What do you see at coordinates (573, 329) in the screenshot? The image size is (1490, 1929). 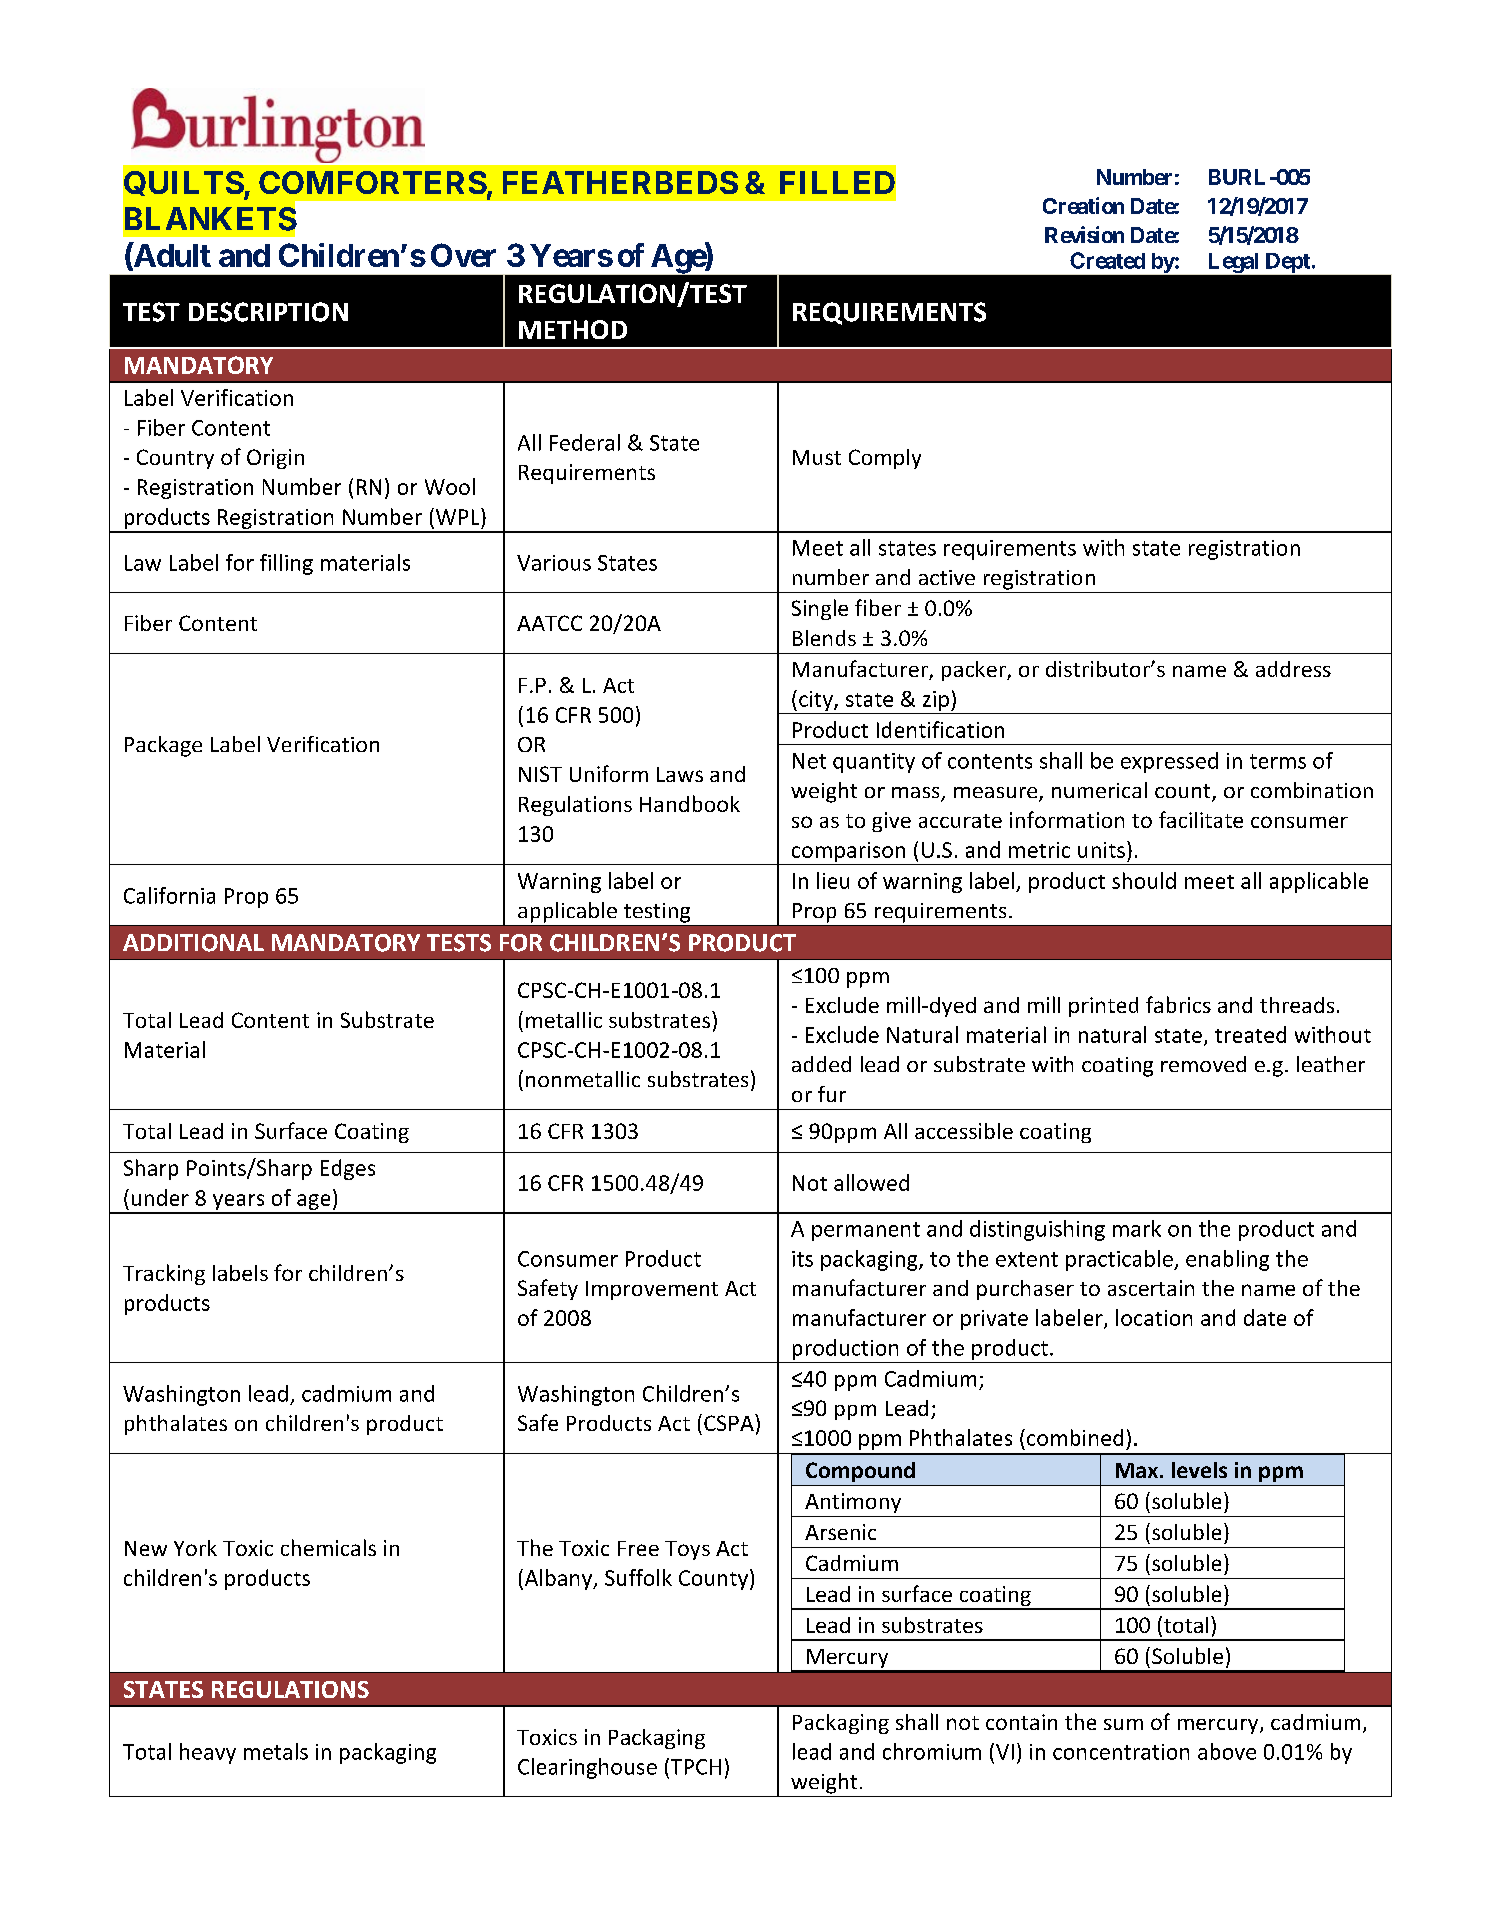 I see `METHOD` at bounding box center [573, 329].
